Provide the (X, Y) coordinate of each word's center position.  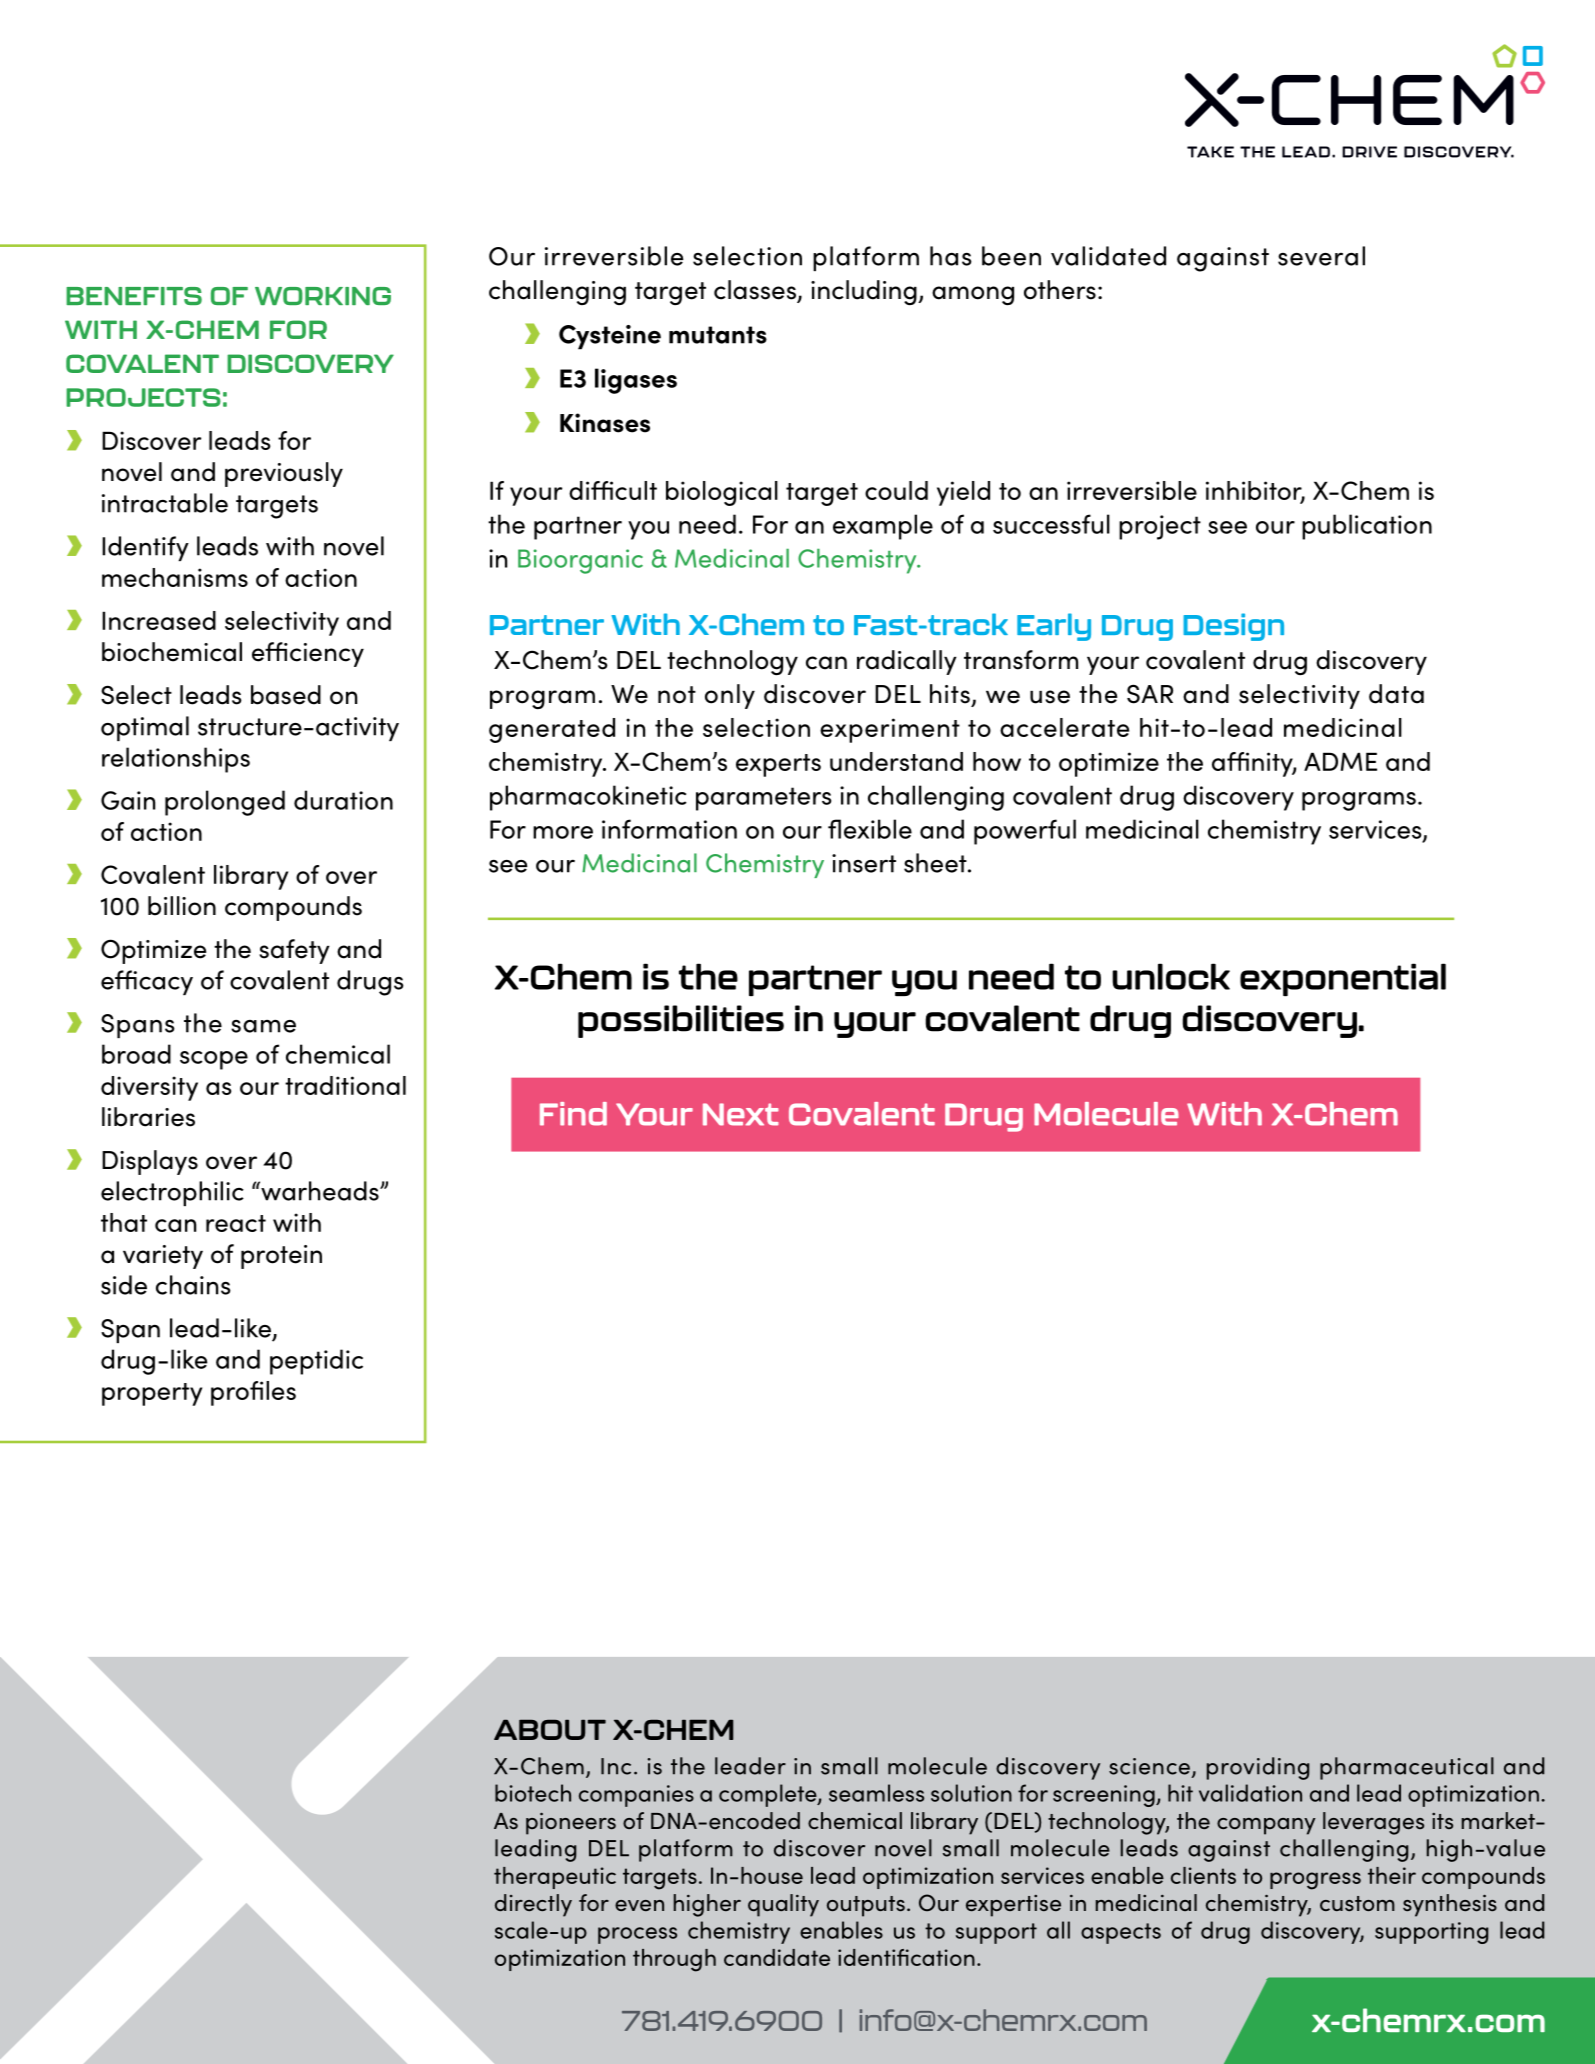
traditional (345, 1085)
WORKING (323, 296)
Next (741, 1114)
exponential (1343, 979)
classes (756, 291)
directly (533, 1905)
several (1321, 256)
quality (783, 1905)
